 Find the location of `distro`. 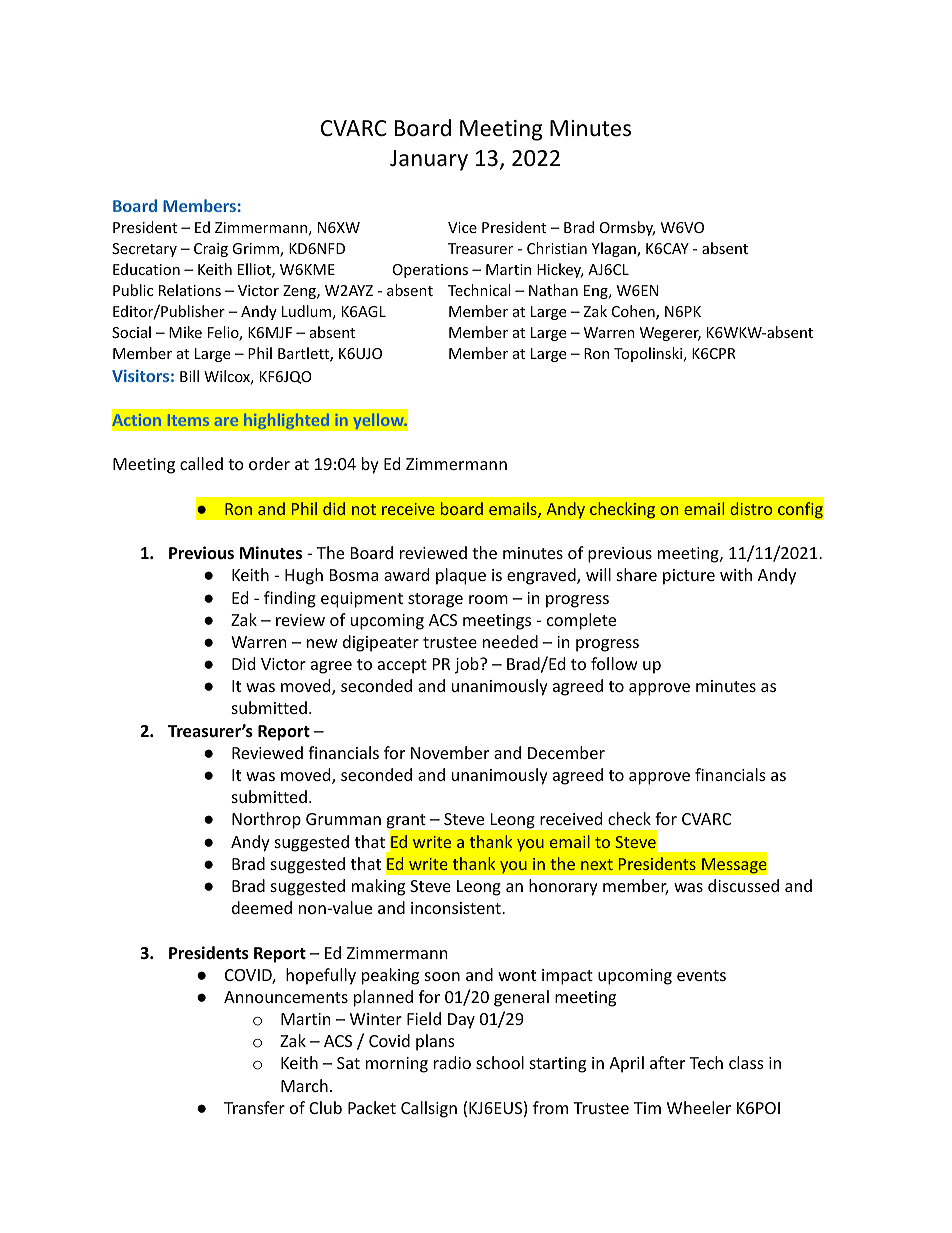

distro is located at coordinates (751, 508).
